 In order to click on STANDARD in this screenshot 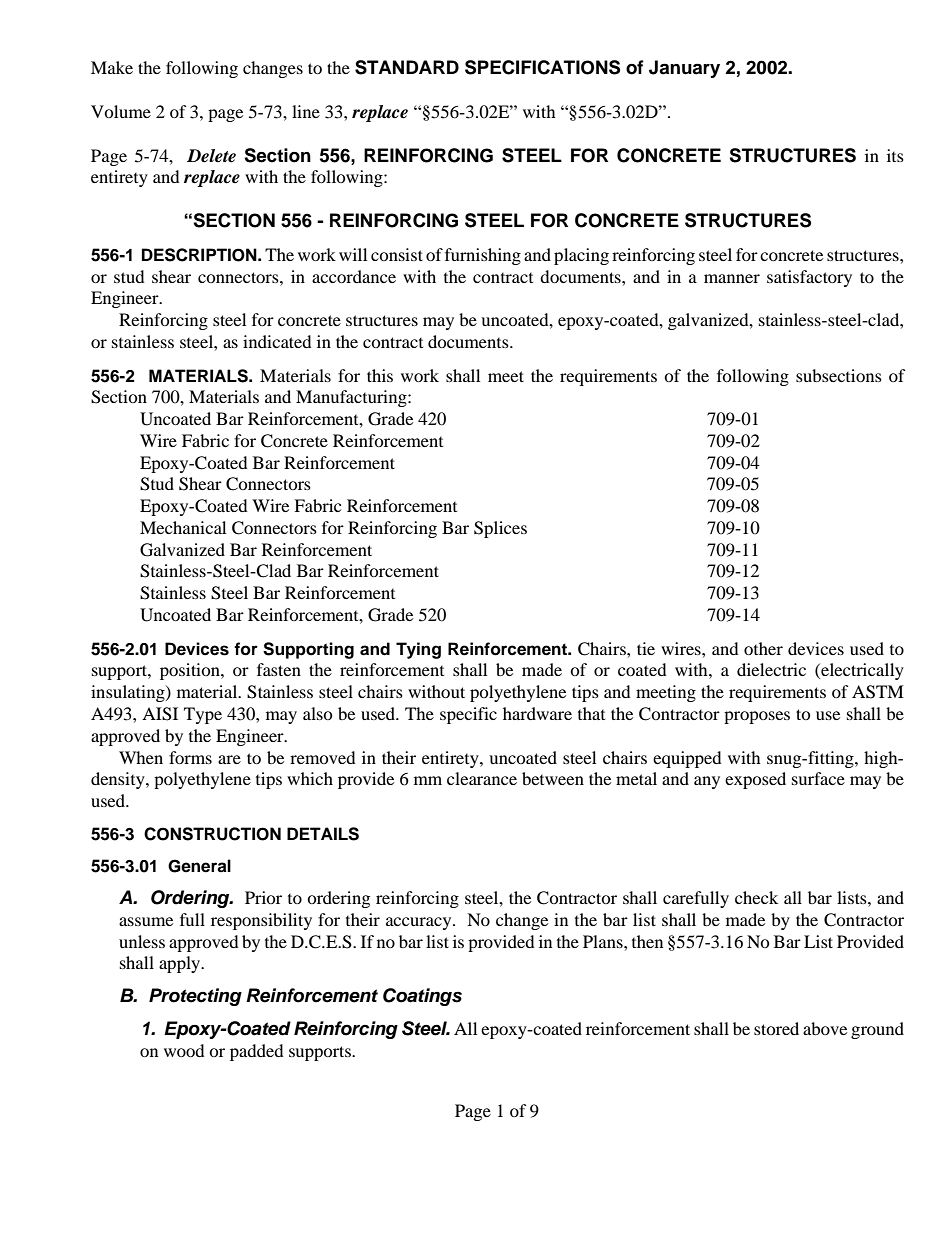, I will do `click(407, 67)`.
